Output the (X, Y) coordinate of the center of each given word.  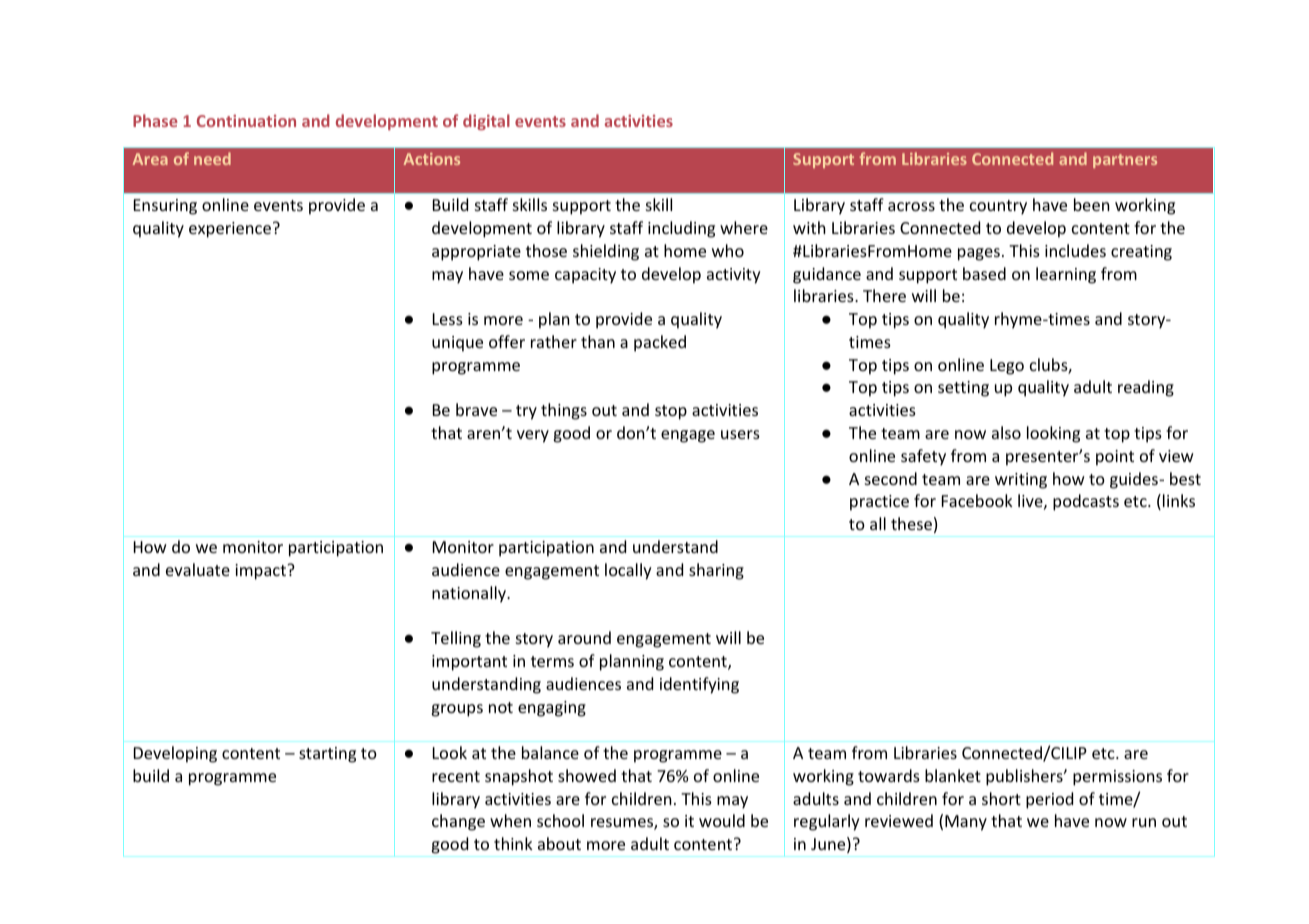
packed (660, 343)
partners (1125, 161)
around (584, 637)
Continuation (246, 121)
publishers (1025, 777)
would (722, 820)
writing (1021, 481)
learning (1066, 275)
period (1049, 800)
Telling (456, 639)
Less (448, 319)
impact (261, 572)
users (740, 434)
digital (486, 122)
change (458, 822)
